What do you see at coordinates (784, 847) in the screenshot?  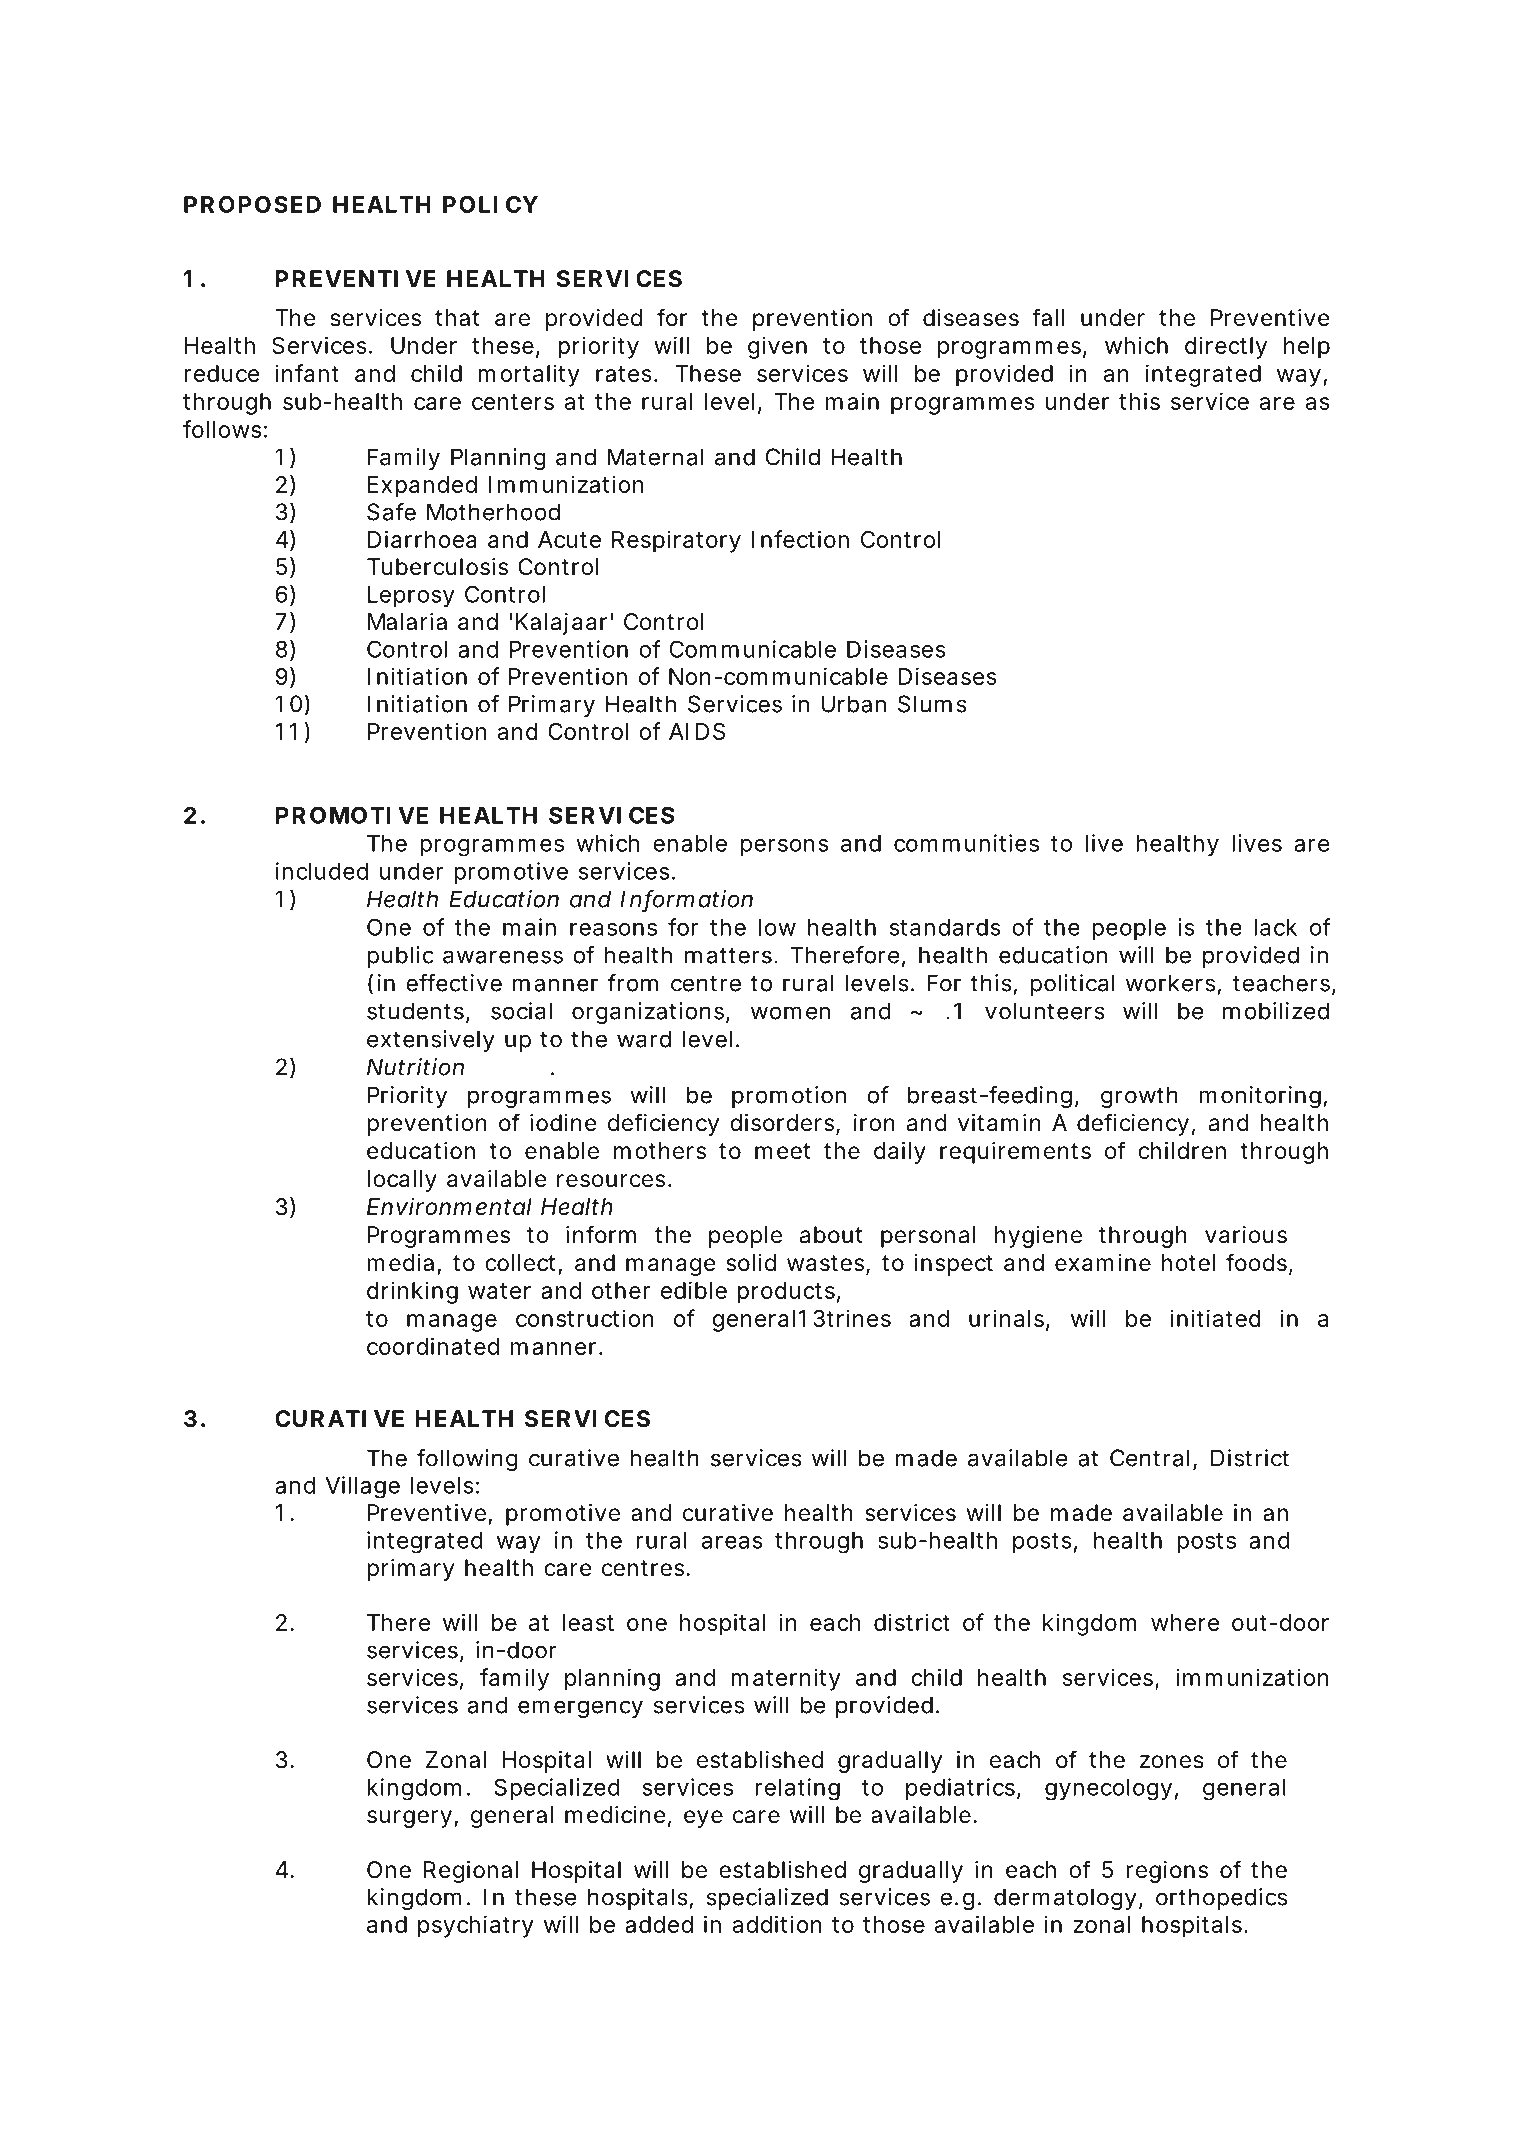 I see `persons` at bounding box center [784, 847].
